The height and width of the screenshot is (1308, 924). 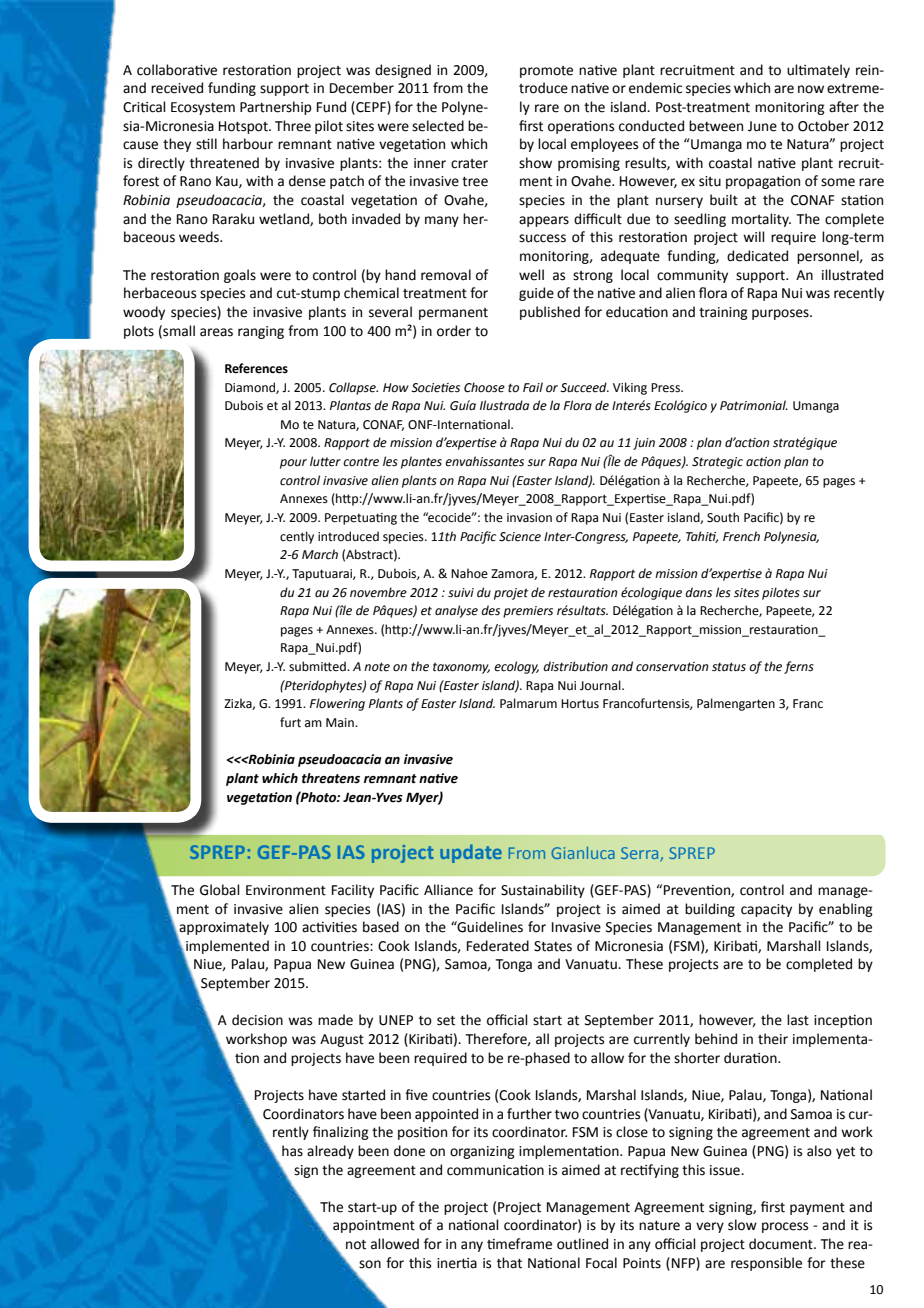 What do you see at coordinates (729, 667) in the screenshot?
I see `status` at bounding box center [729, 667].
